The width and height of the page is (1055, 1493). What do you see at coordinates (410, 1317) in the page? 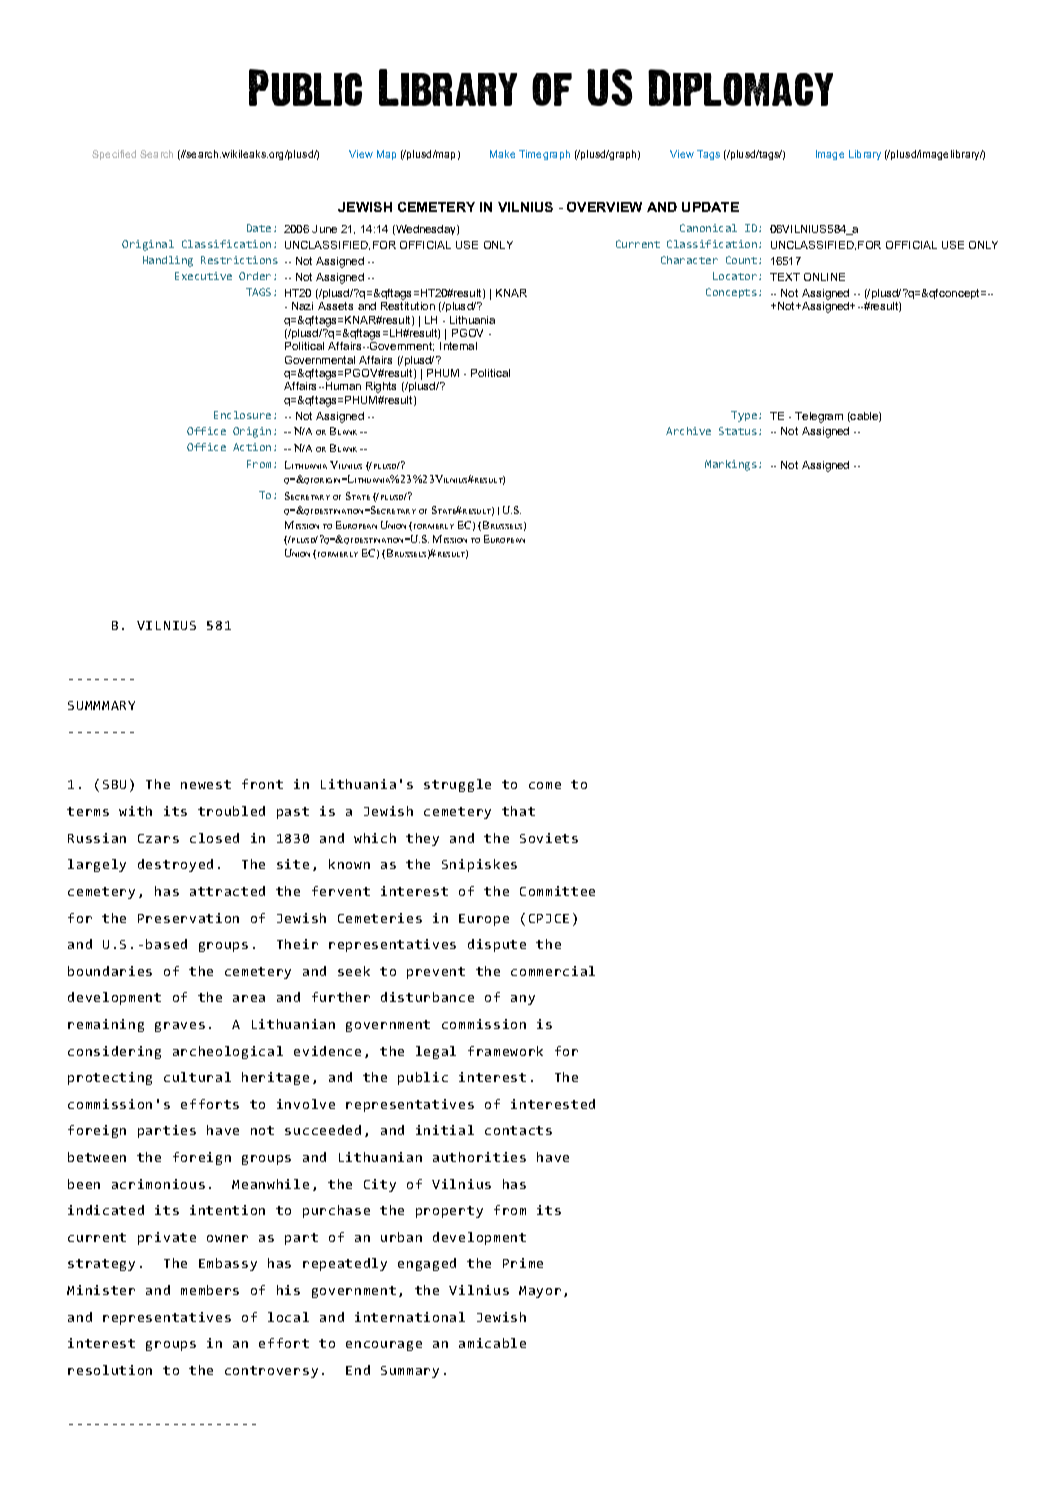
I see `international` at bounding box center [410, 1317].
